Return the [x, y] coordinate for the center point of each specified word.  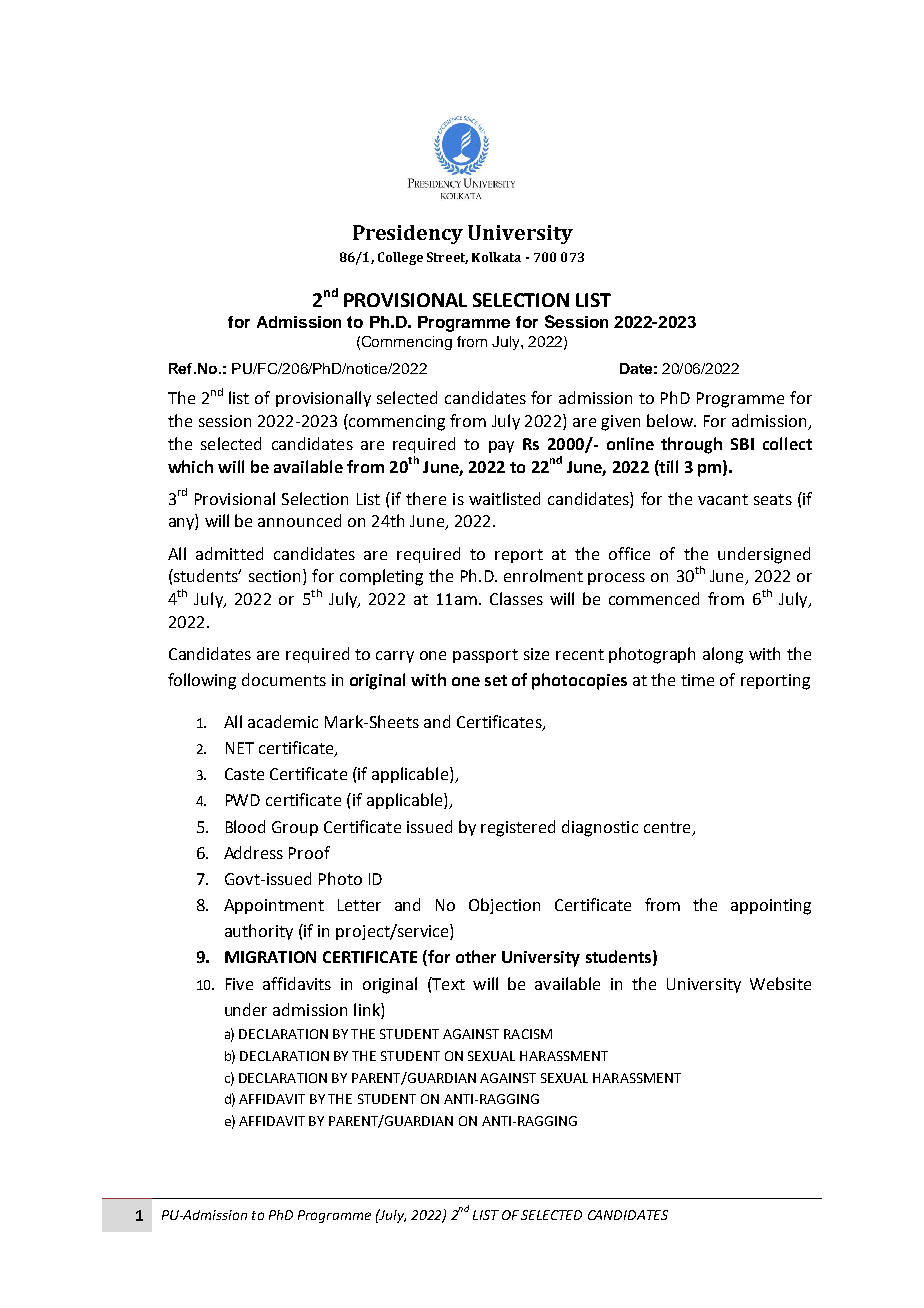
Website [780, 983]
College [400, 258]
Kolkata [496, 257]
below [671, 420]
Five [239, 984]
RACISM [528, 1034]
